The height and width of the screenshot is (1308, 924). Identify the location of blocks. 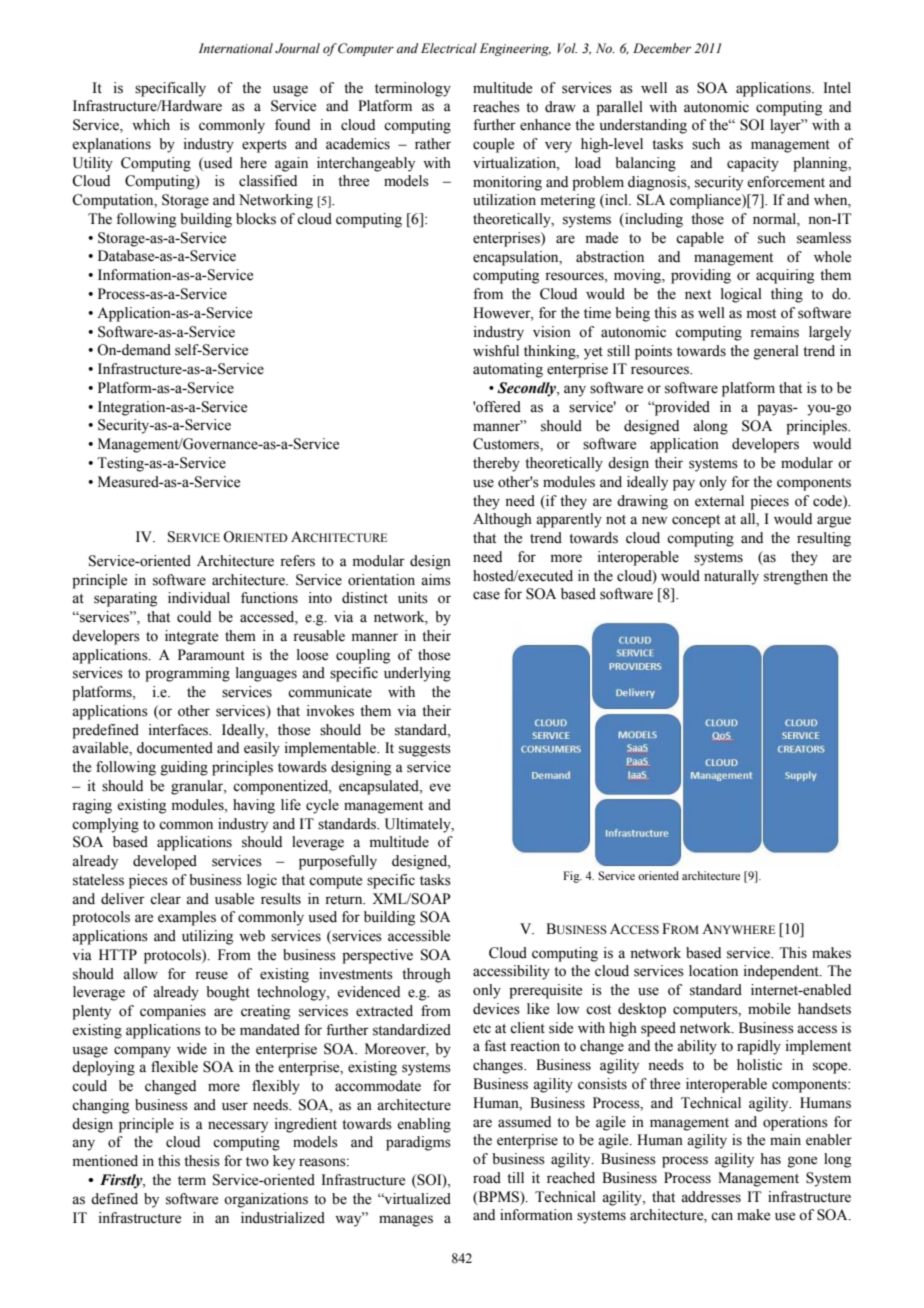
(256, 219).
